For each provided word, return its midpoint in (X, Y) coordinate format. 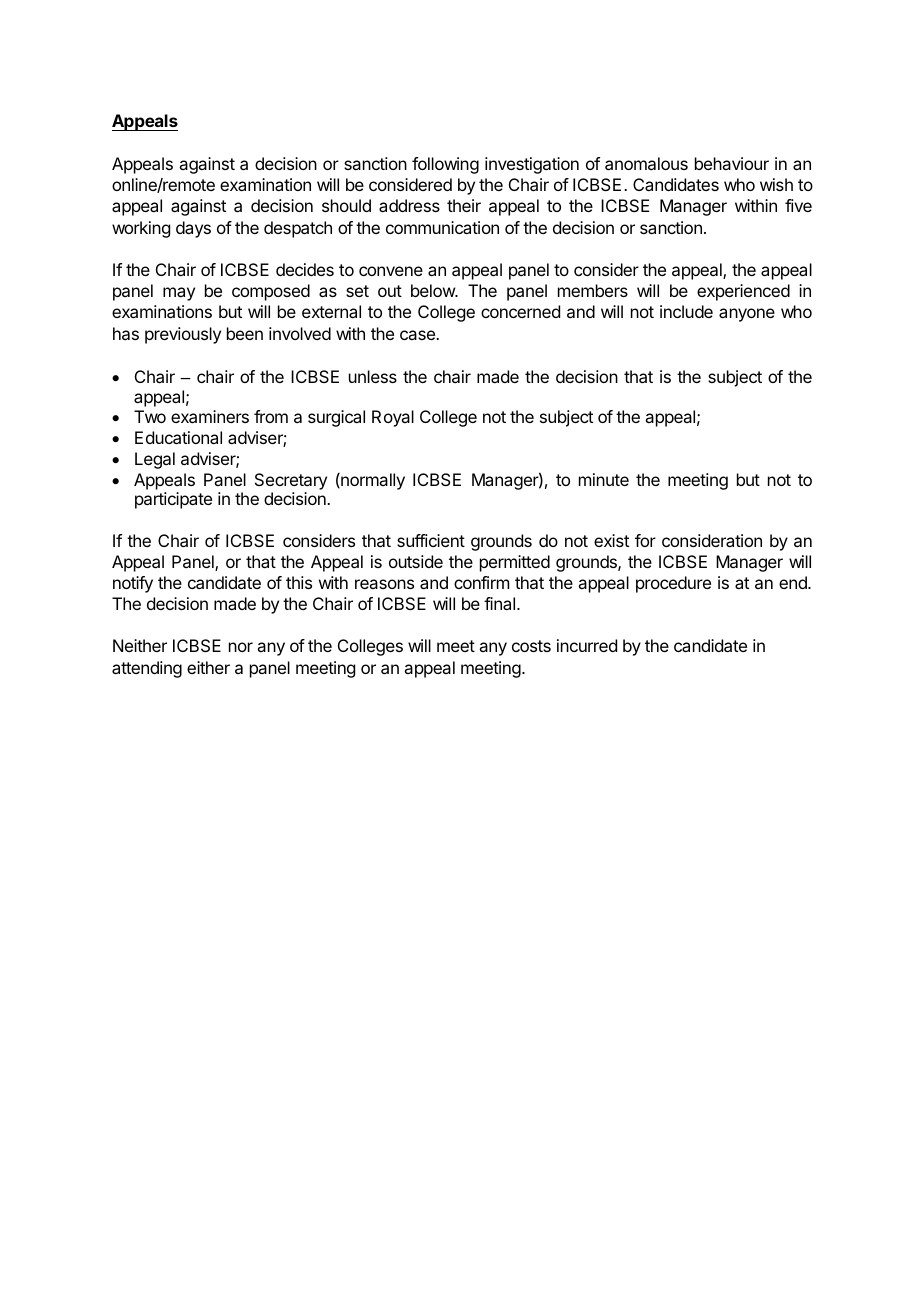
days (193, 229)
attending (147, 669)
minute (604, 479)
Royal (393, 418)
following (445, 165)
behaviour (732, 163)
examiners (210, 416)
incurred (587, 645)
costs (531, 646)
